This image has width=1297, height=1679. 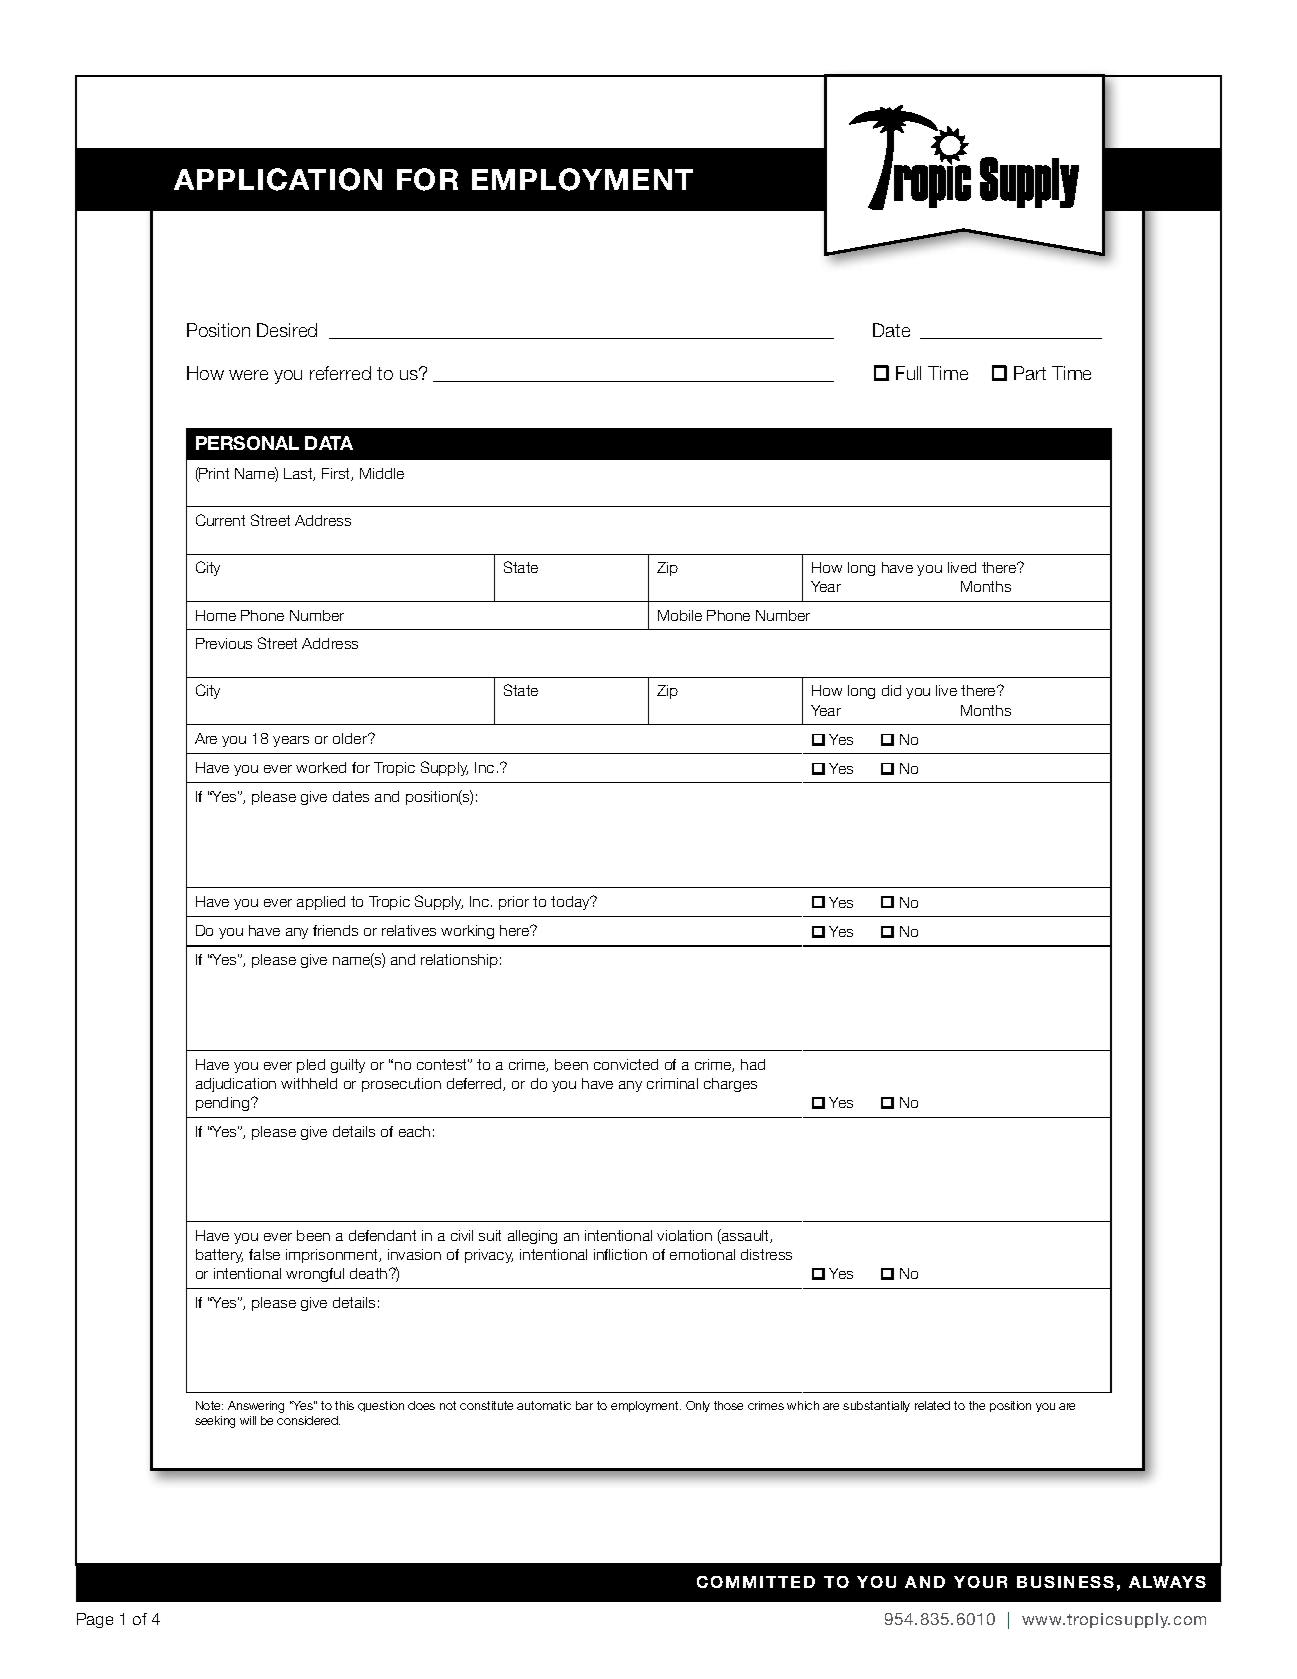 I want to click on APPLICATION, so click(x=278, y=179).
